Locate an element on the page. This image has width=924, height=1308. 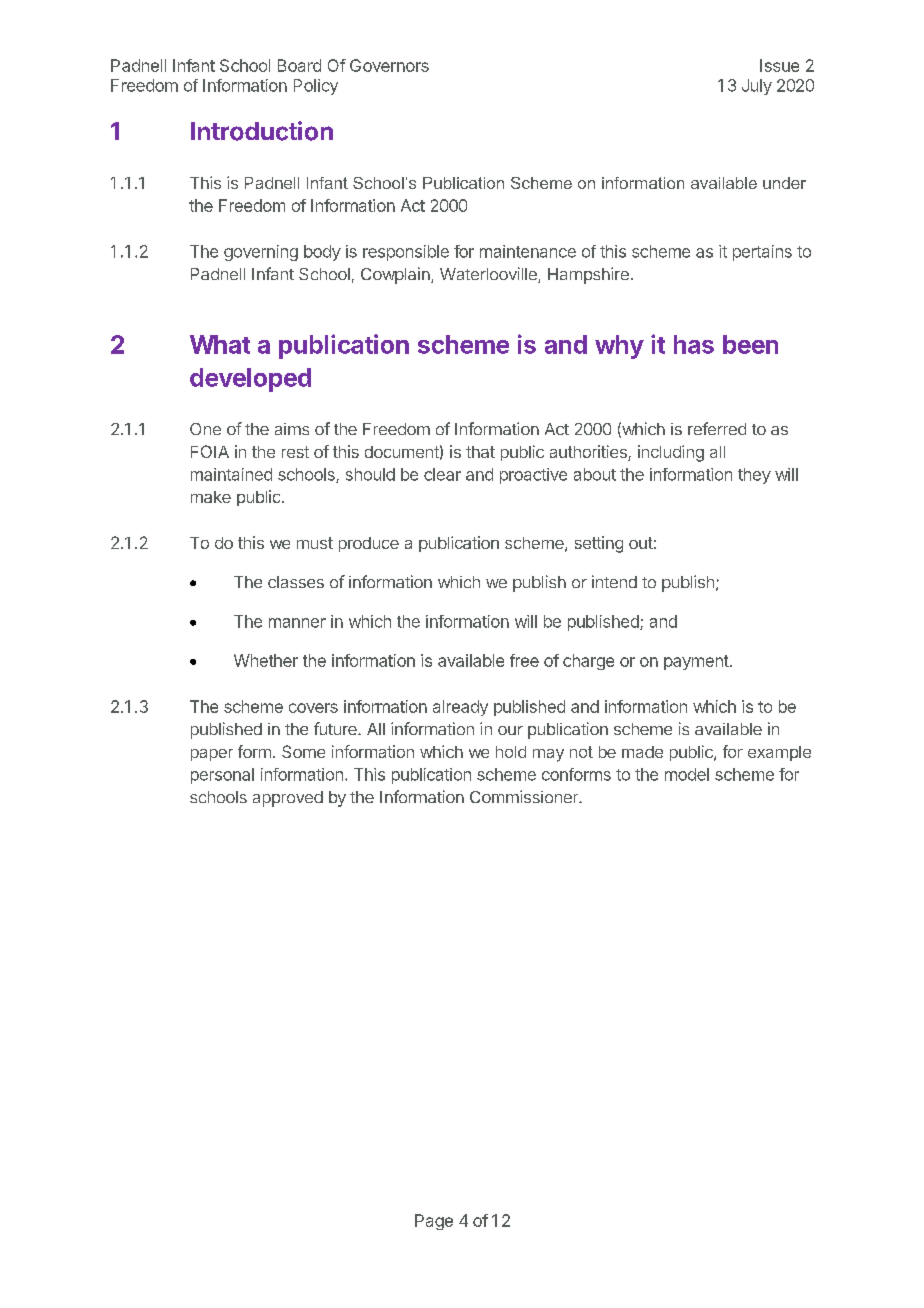
approved is located at coordinates (288, 799).
